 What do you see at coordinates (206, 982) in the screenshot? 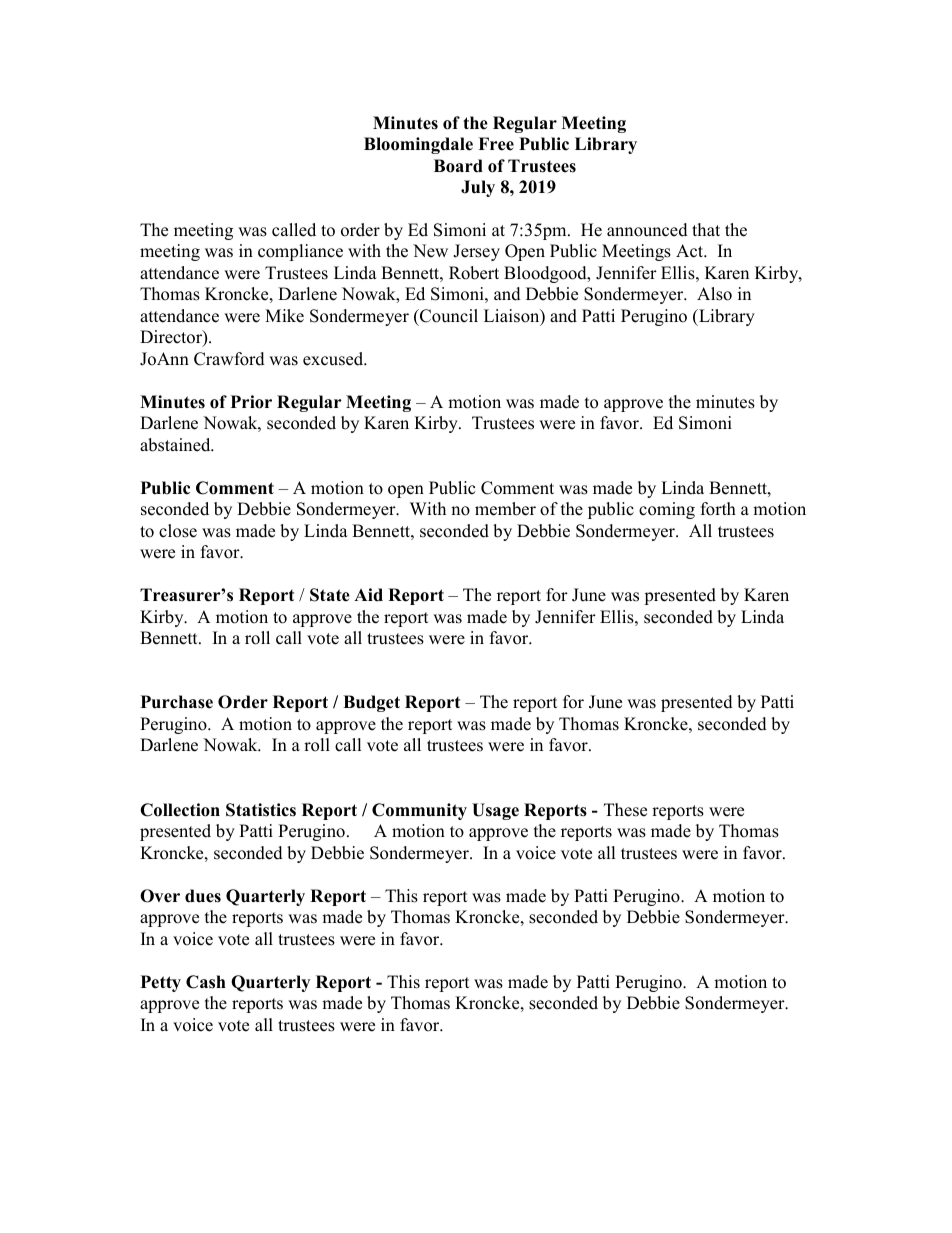
I see `Cash` at bounding box center [206, 982].
